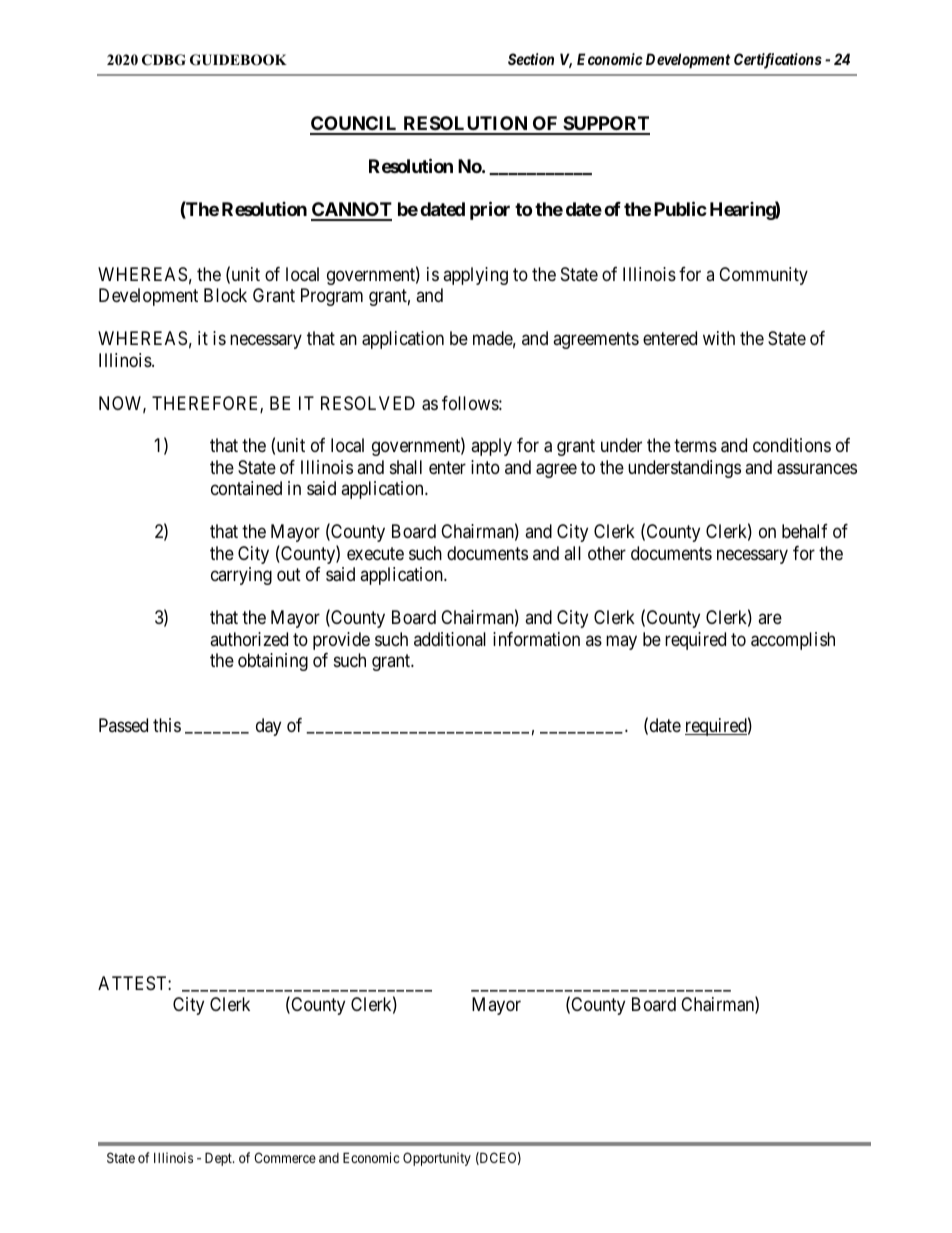  I want to click on GUIDEBOOK, so click(238, 60).
